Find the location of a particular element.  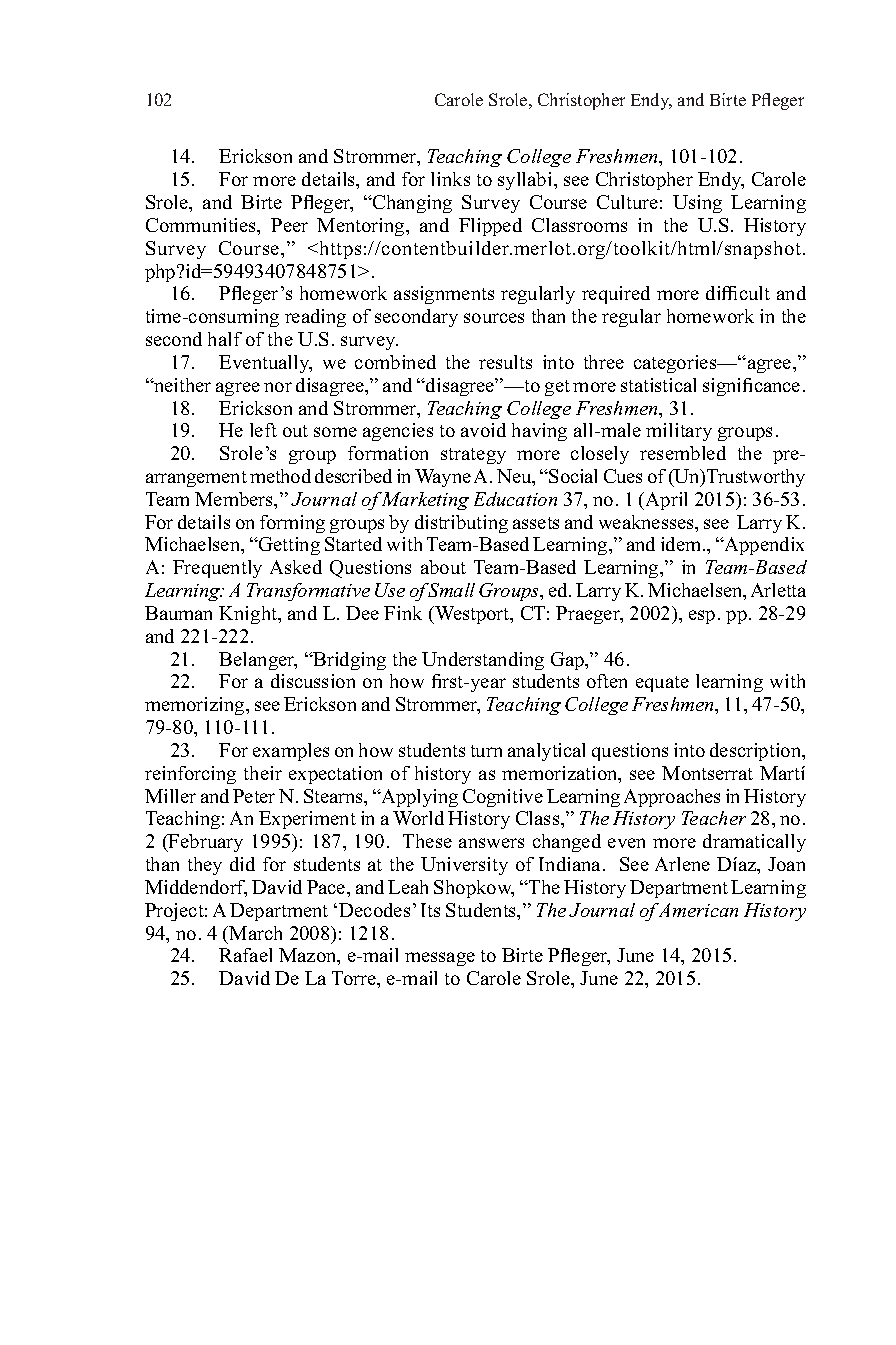

turn is located at coordinates (486, 751).
